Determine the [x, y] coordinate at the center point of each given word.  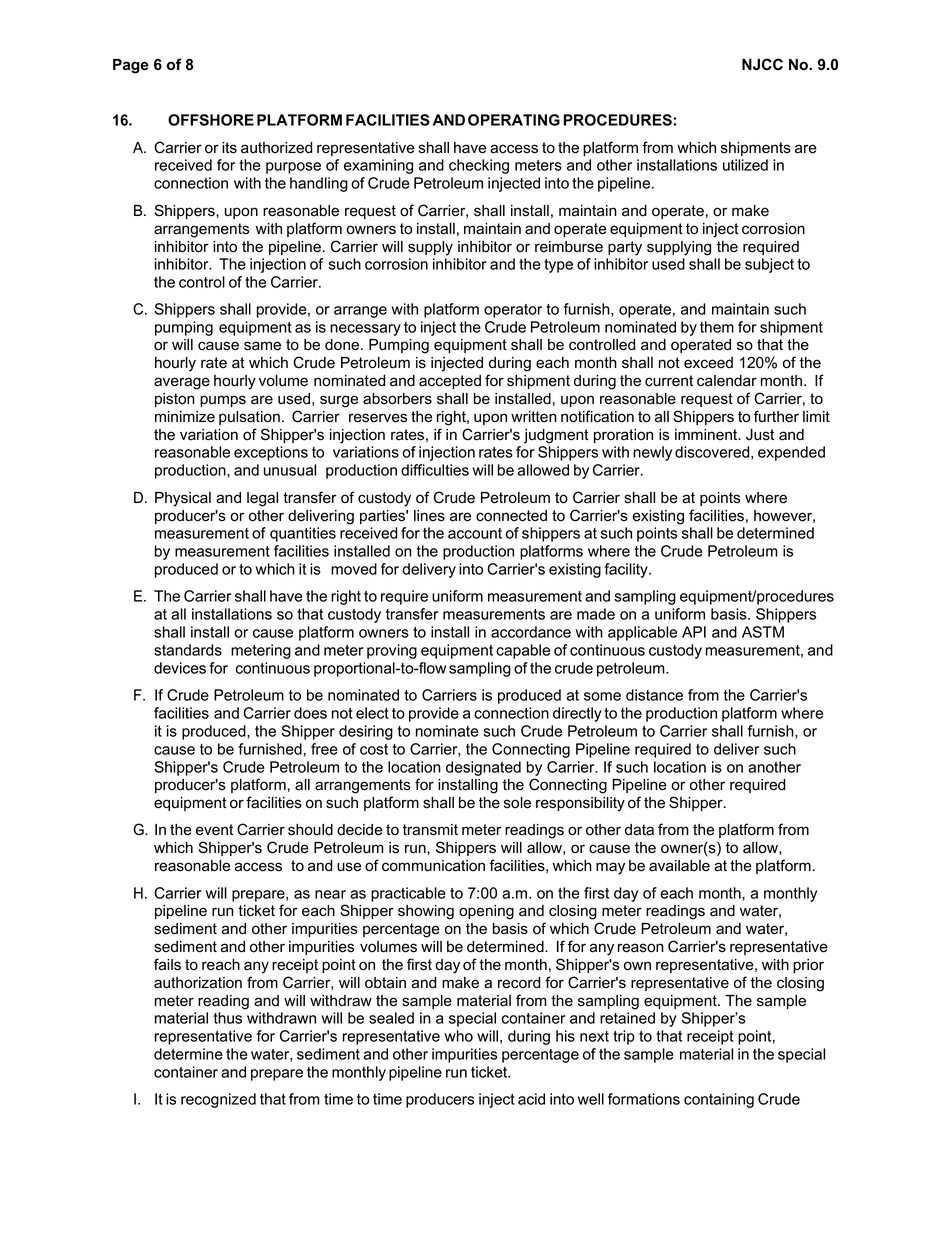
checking [479, 166]
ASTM [763, 632]
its [229, 148]
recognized [218, 1100]
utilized [745, 165]
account [475, 533]
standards [188, 650]
